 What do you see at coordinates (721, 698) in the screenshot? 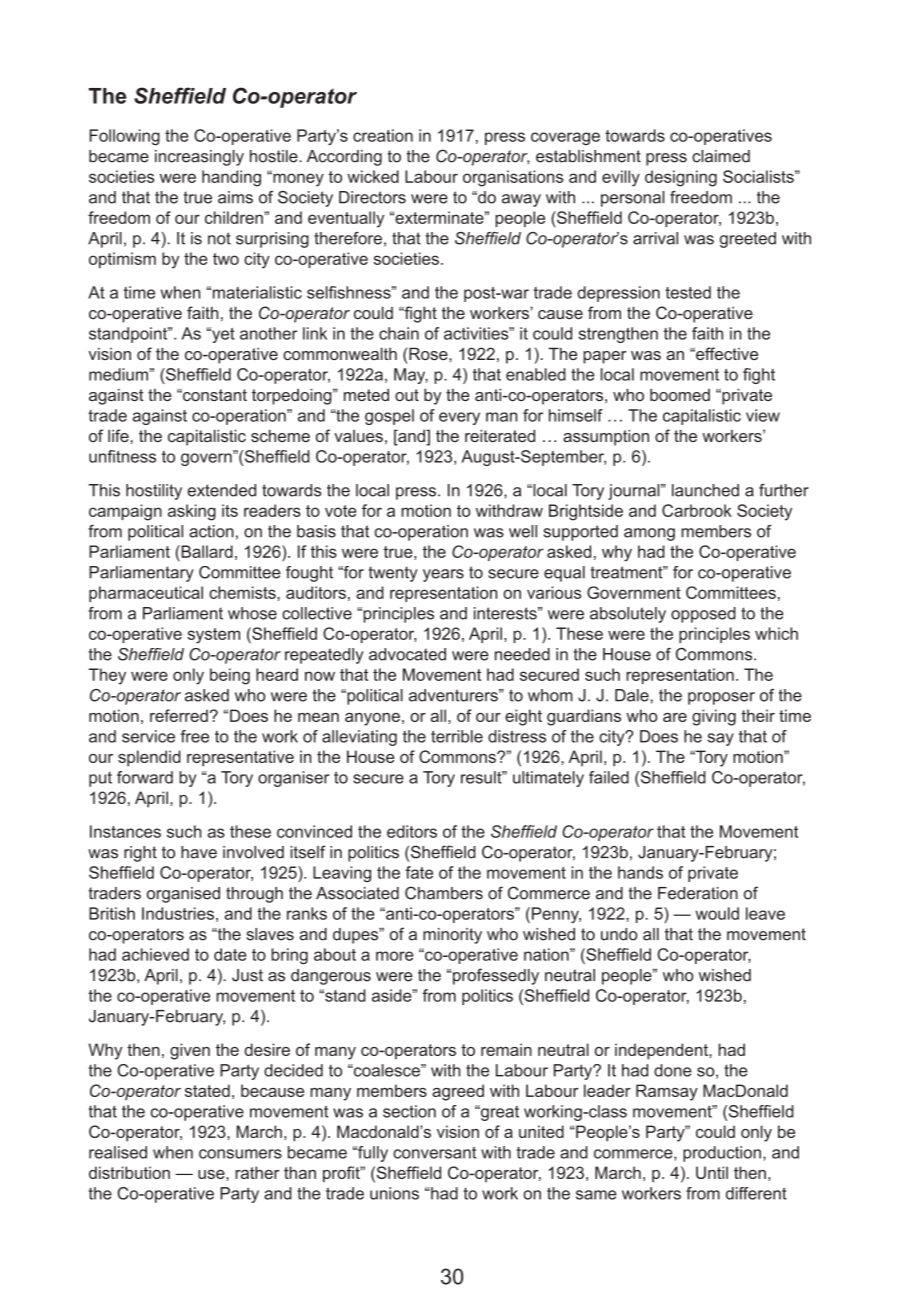
I see `proposer` at bounding box center [721, 698].
